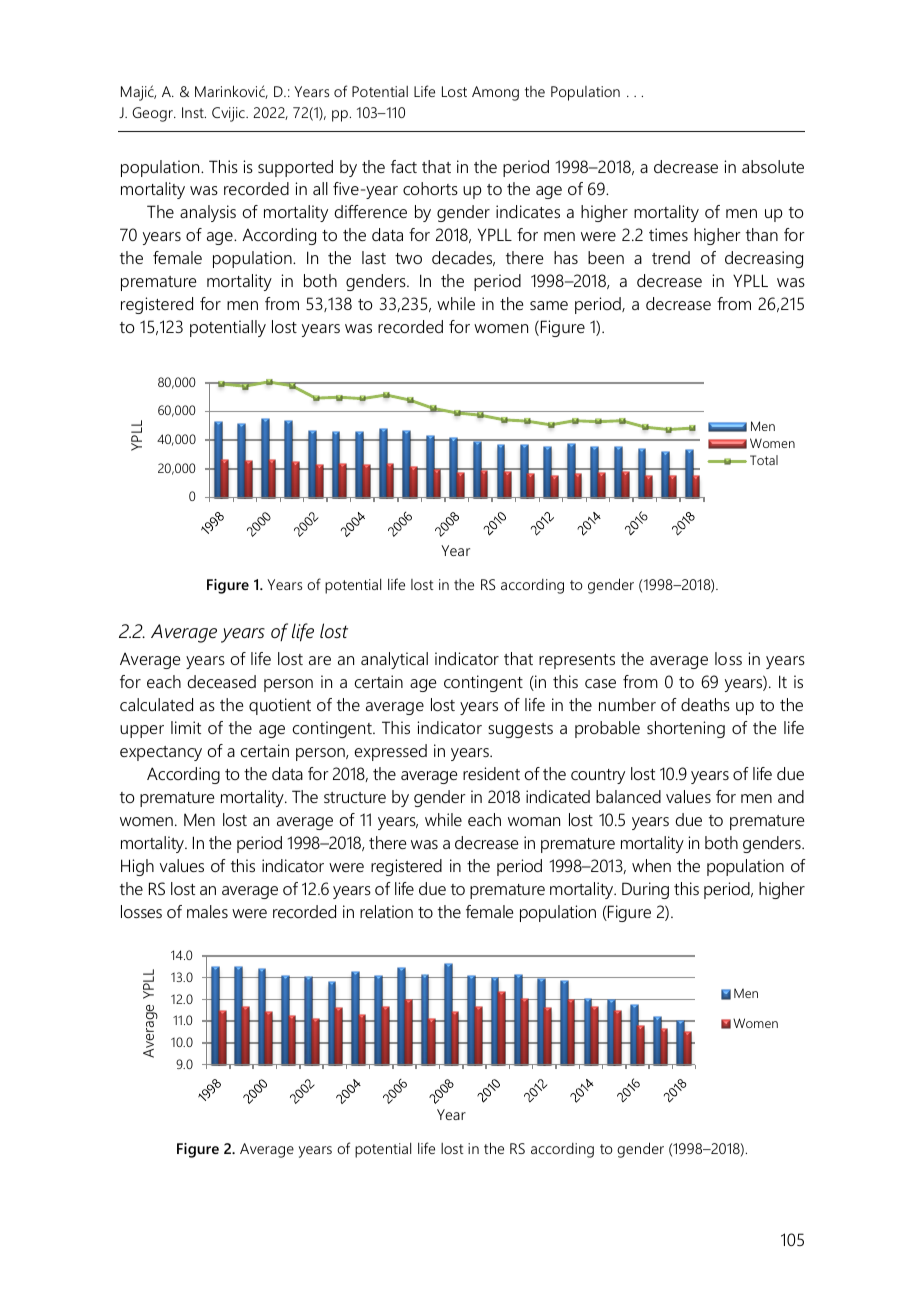  I want to click on During, so click(645, 890).
